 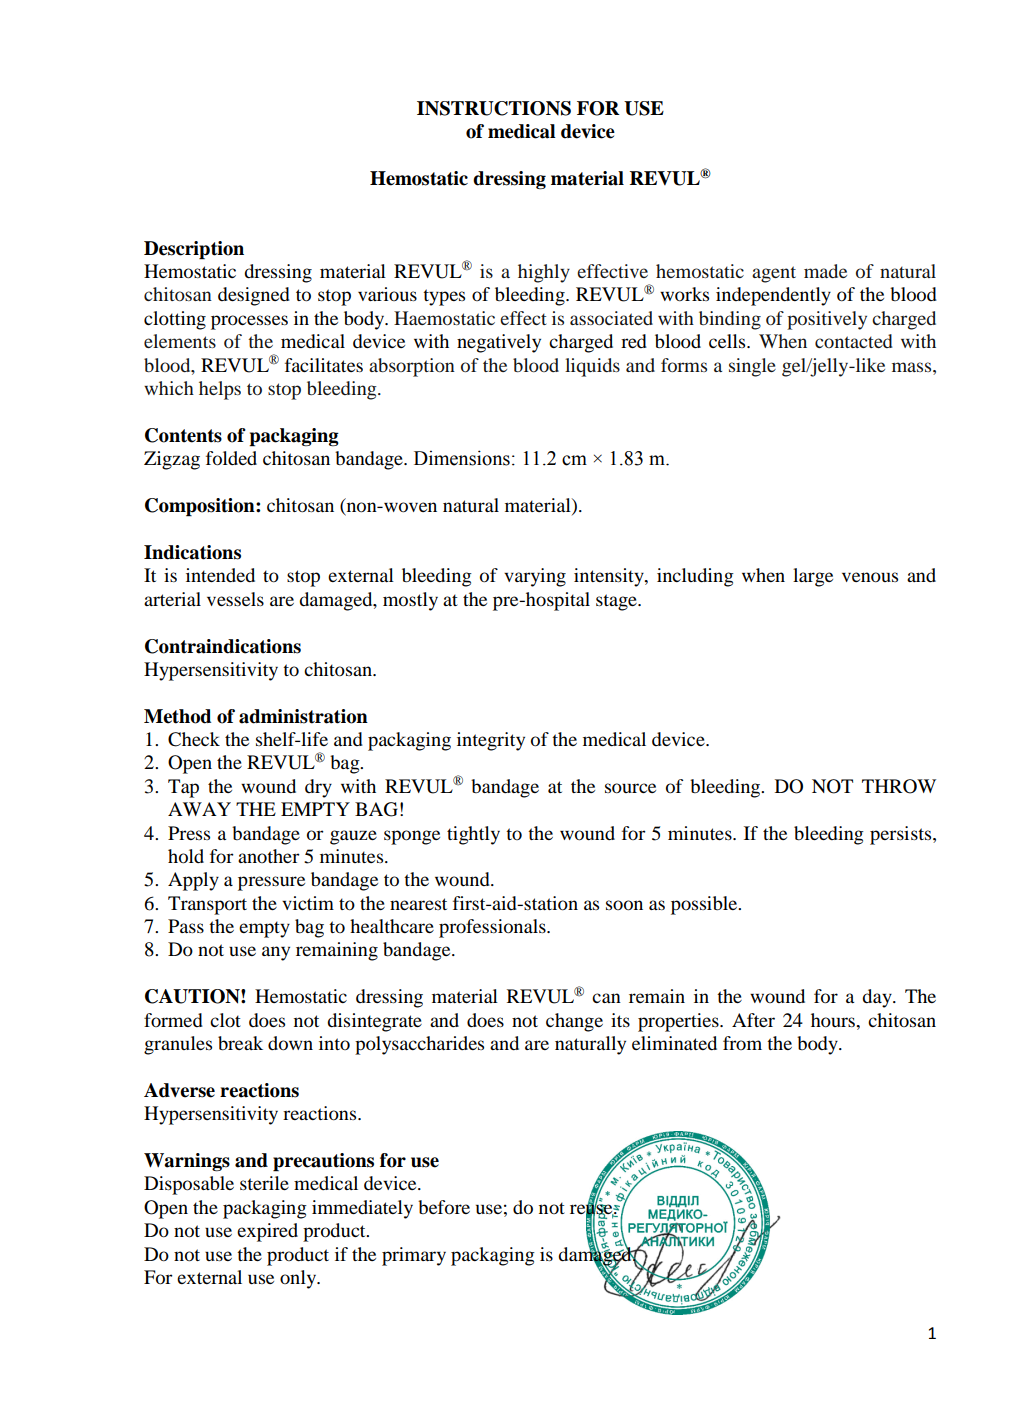 I want to click on administration, so click(x=303, y=716).
